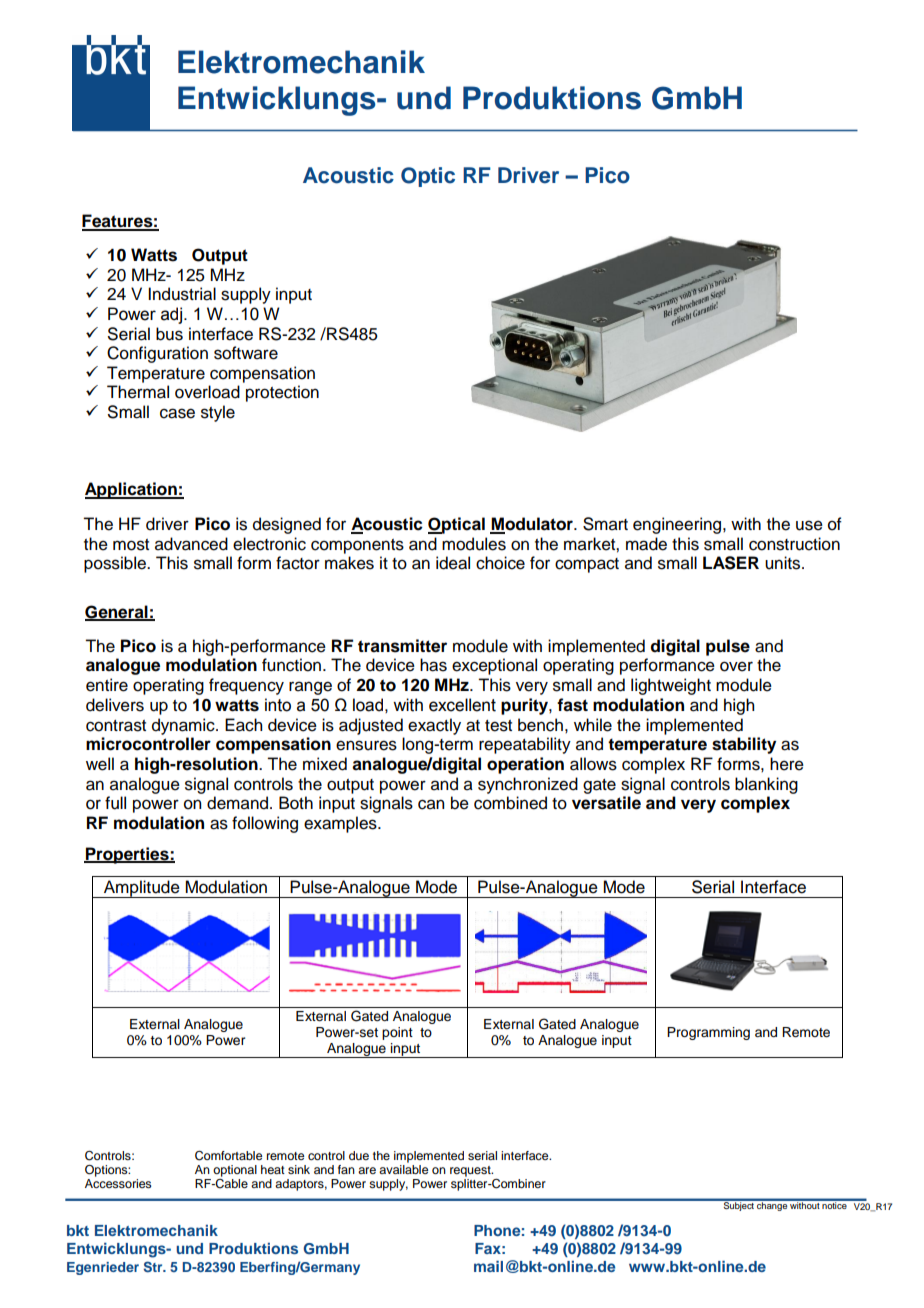 This screenshot has height=1308, width=924. Describe the element at coordinates (471, 1171) in the screenshot. I see `request` at that location.
